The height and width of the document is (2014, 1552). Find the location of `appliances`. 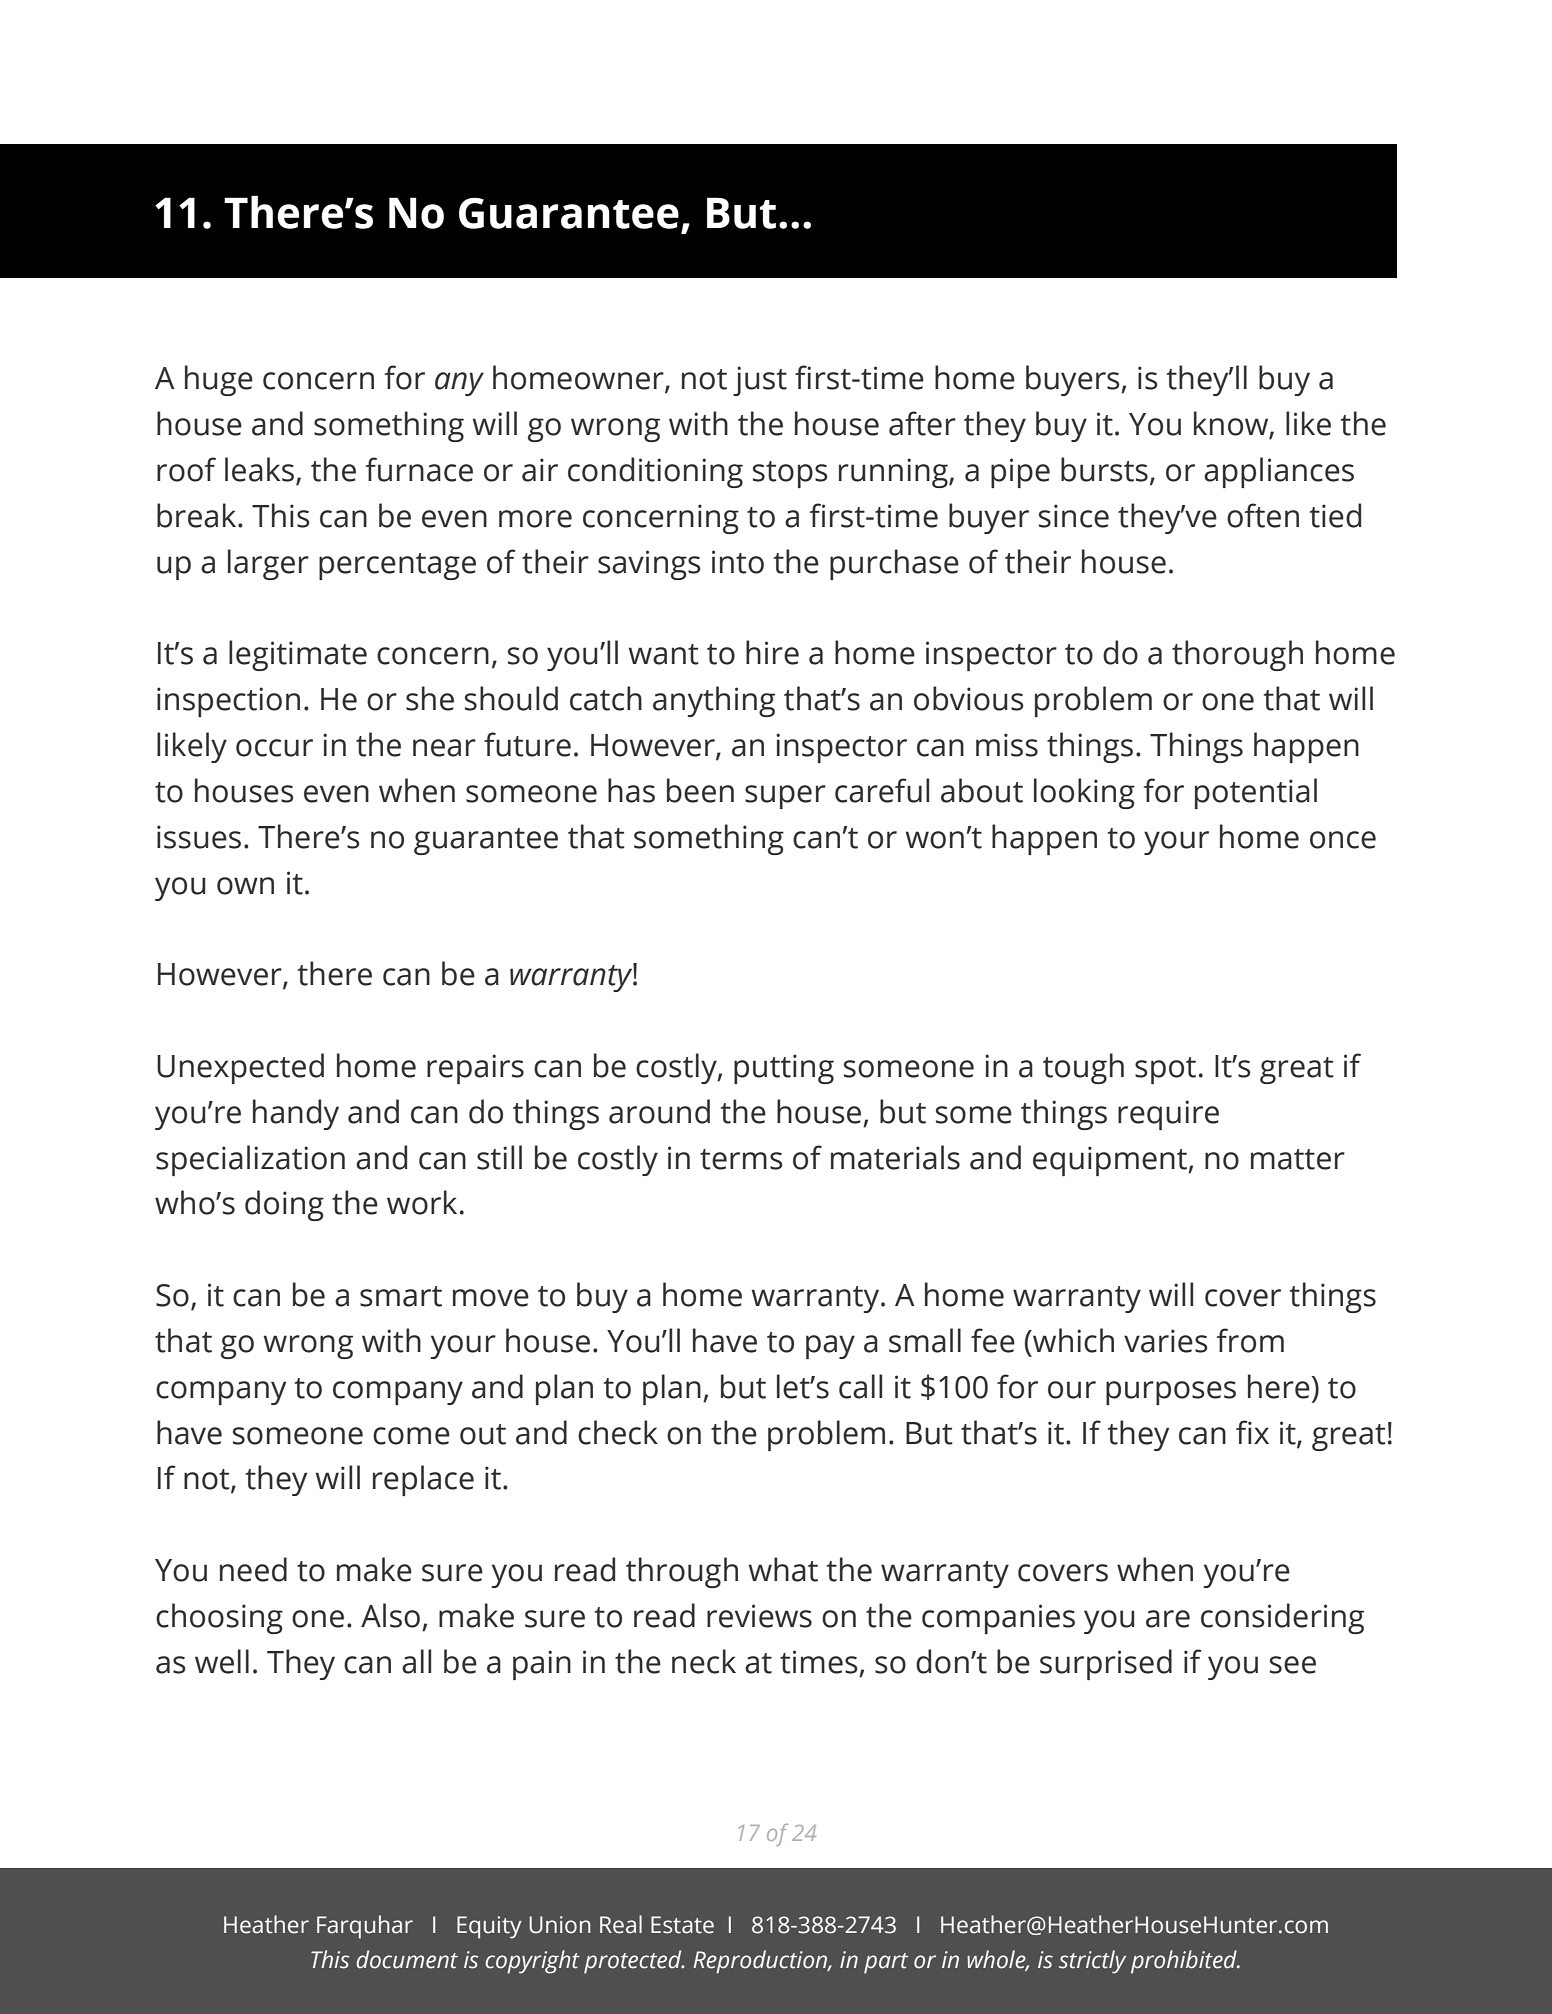

appliances is located at coordinates (1279, 472).
